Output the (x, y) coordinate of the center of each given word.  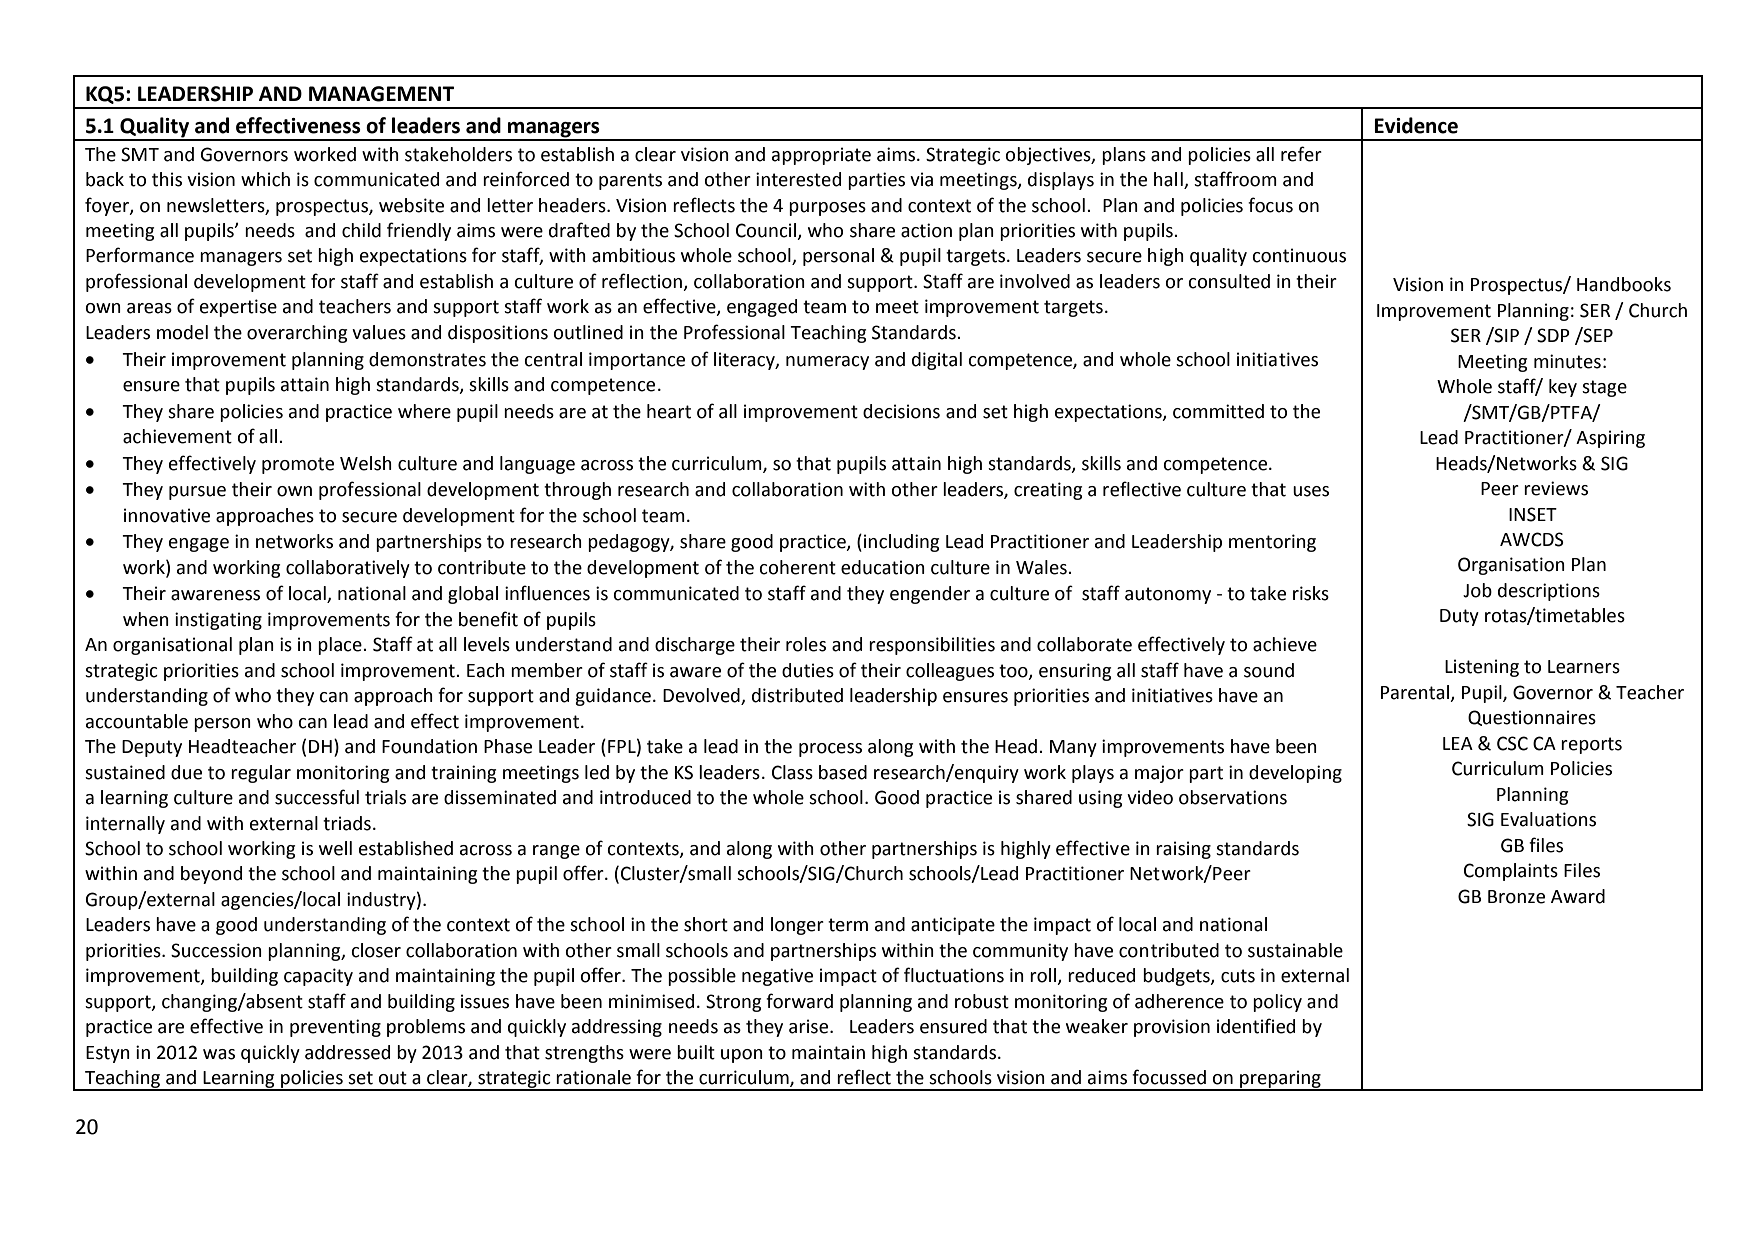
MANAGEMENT (381, 94)
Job (1477, 590)
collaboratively (348, 569)
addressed (347, 1052)
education (883, 567)
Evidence (1416, 125)
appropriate (821, 156)
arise (810, 1026)
